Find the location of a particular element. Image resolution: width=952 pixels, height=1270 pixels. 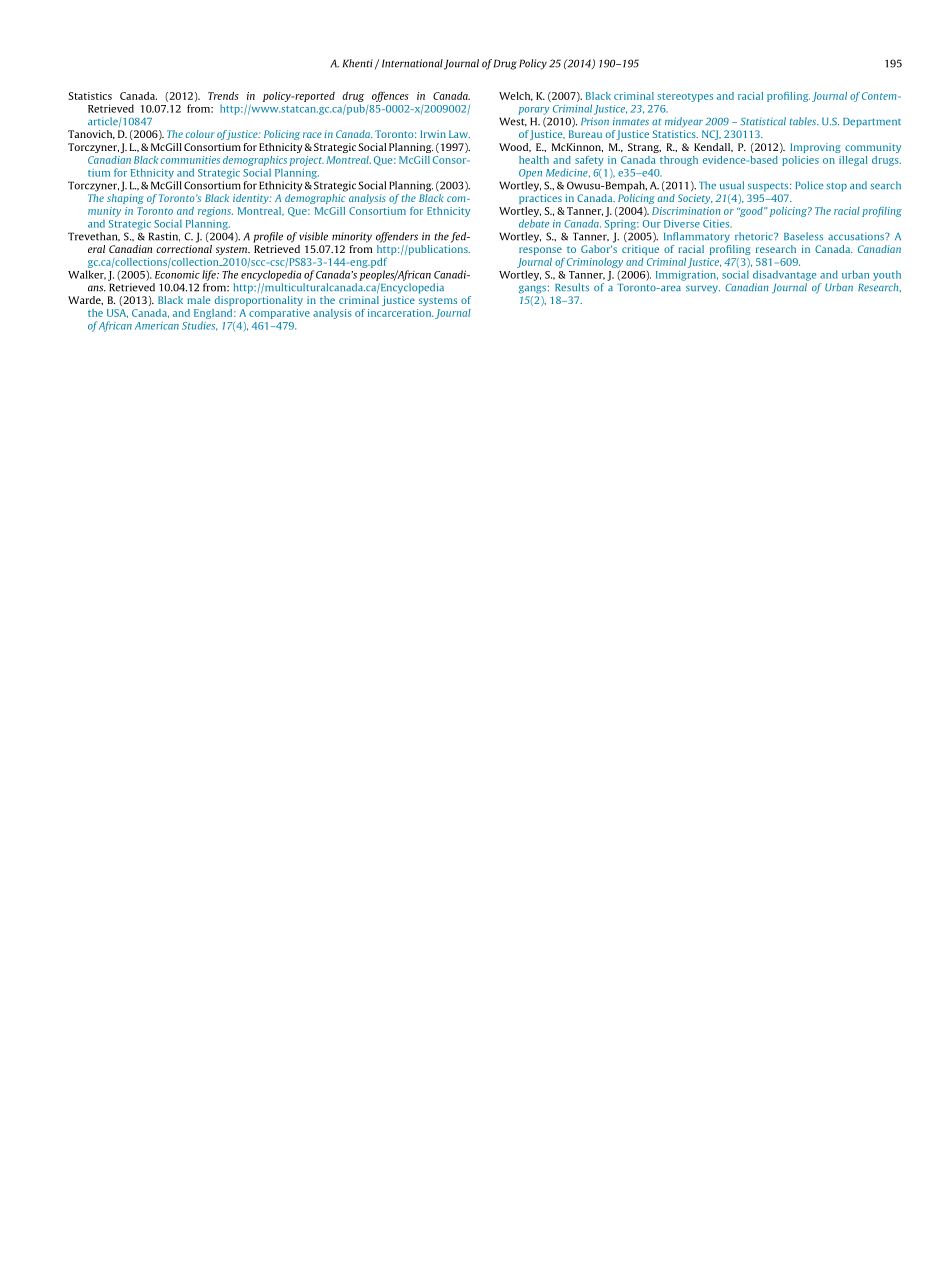

Studies is located at coordinates (200, 326).
